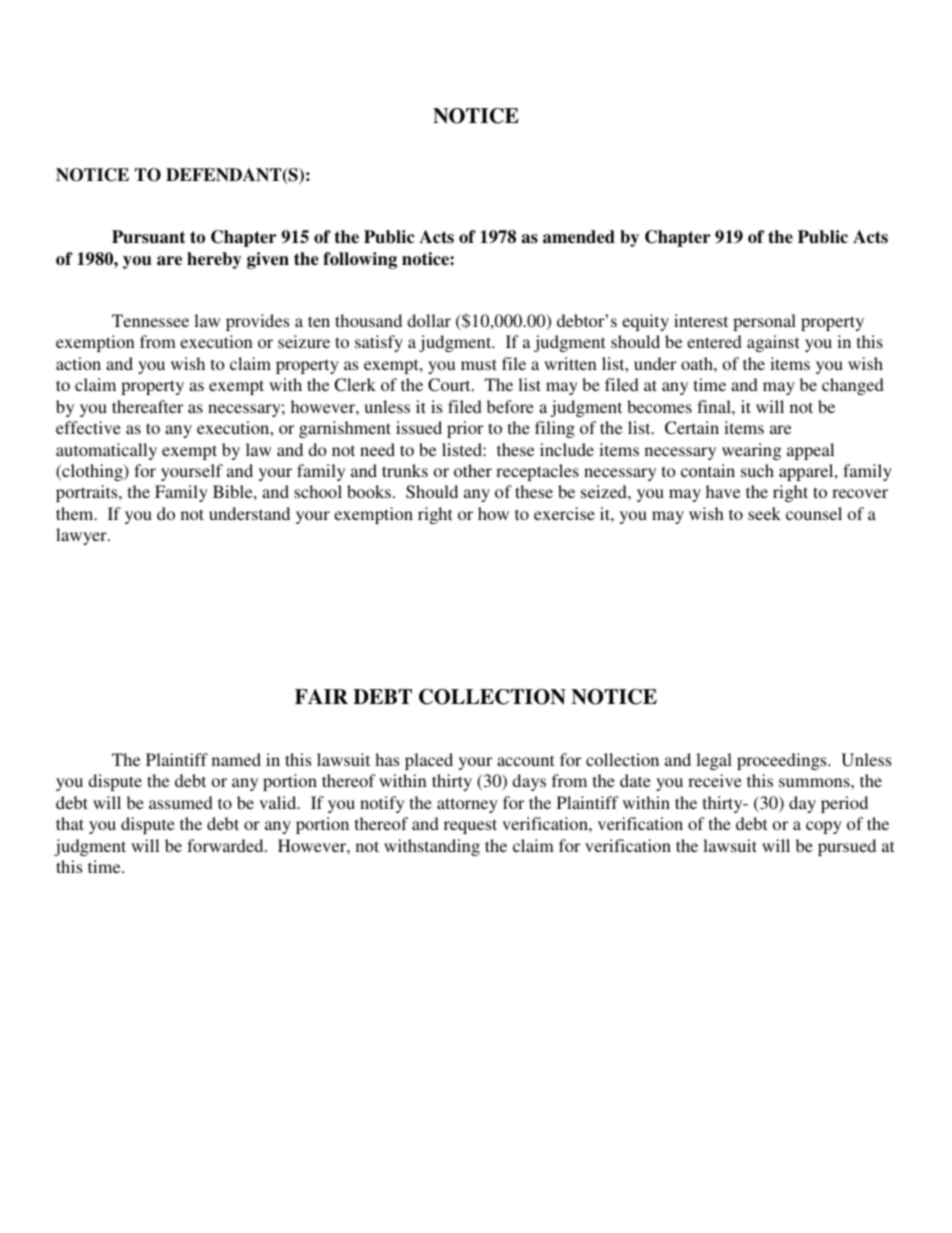 This screenshot has width=952, height=1233. I want to click on following, so click(360, 260).
